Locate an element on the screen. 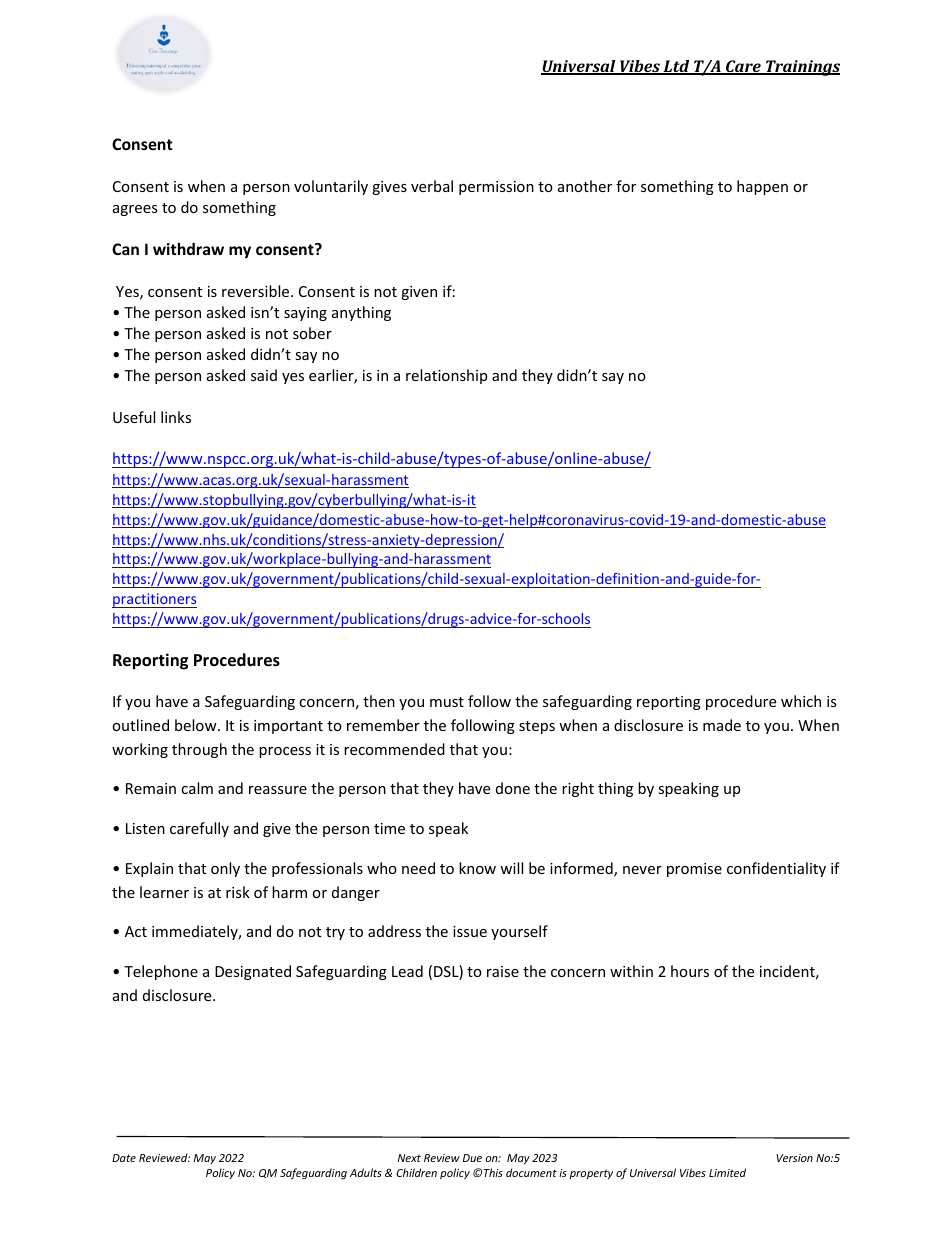 The image size is (952, 1233). relationship is located at coordinates (446, 376).
